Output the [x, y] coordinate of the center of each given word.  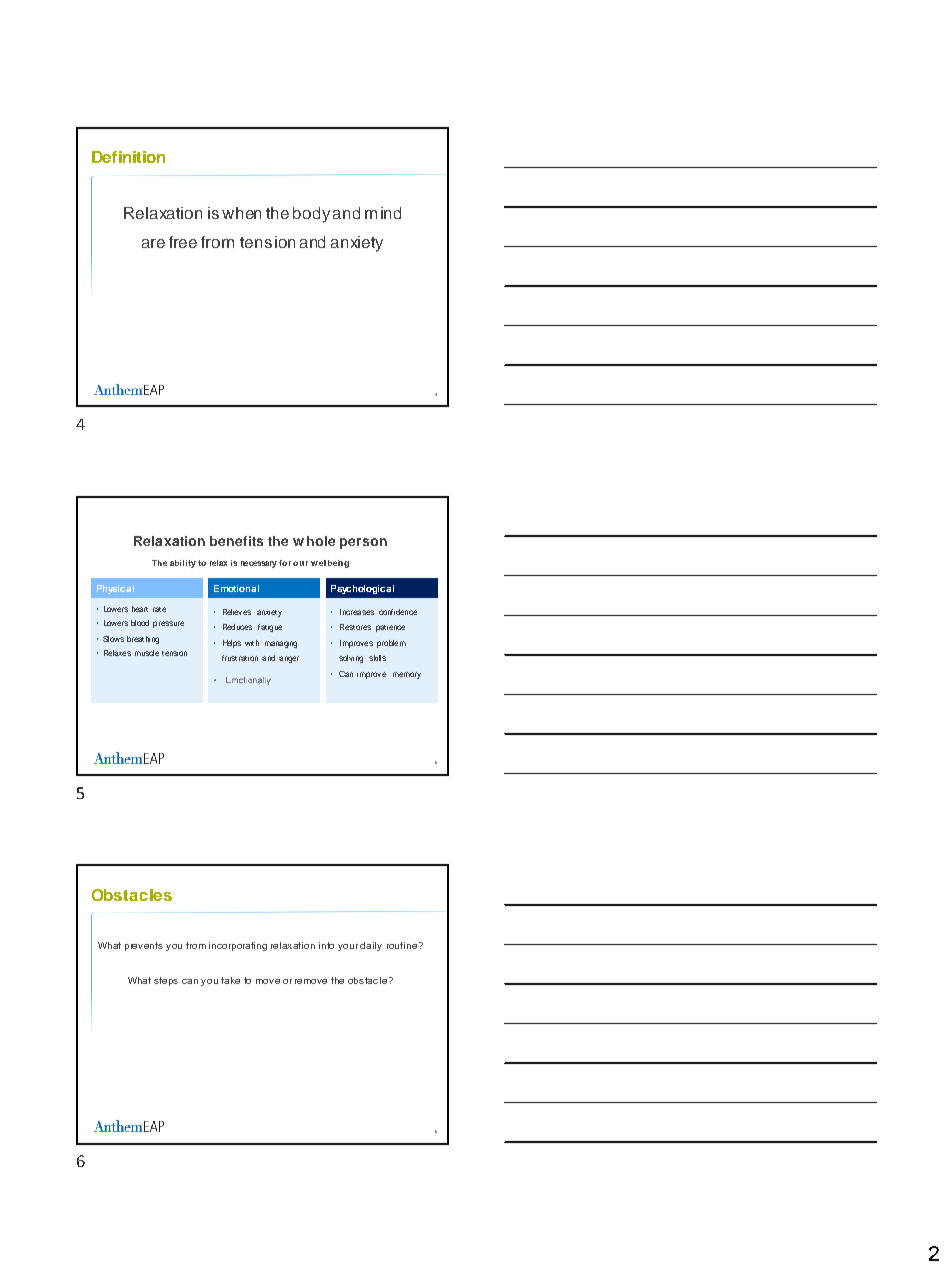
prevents [144, 946]
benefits [236, 541]
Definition [128, 157]
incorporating [238, 946]
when [241, 213]
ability [183, 564]
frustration [240, 658]
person [363, 543]
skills [377, 658]
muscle [147, 653]
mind [383, 213]
